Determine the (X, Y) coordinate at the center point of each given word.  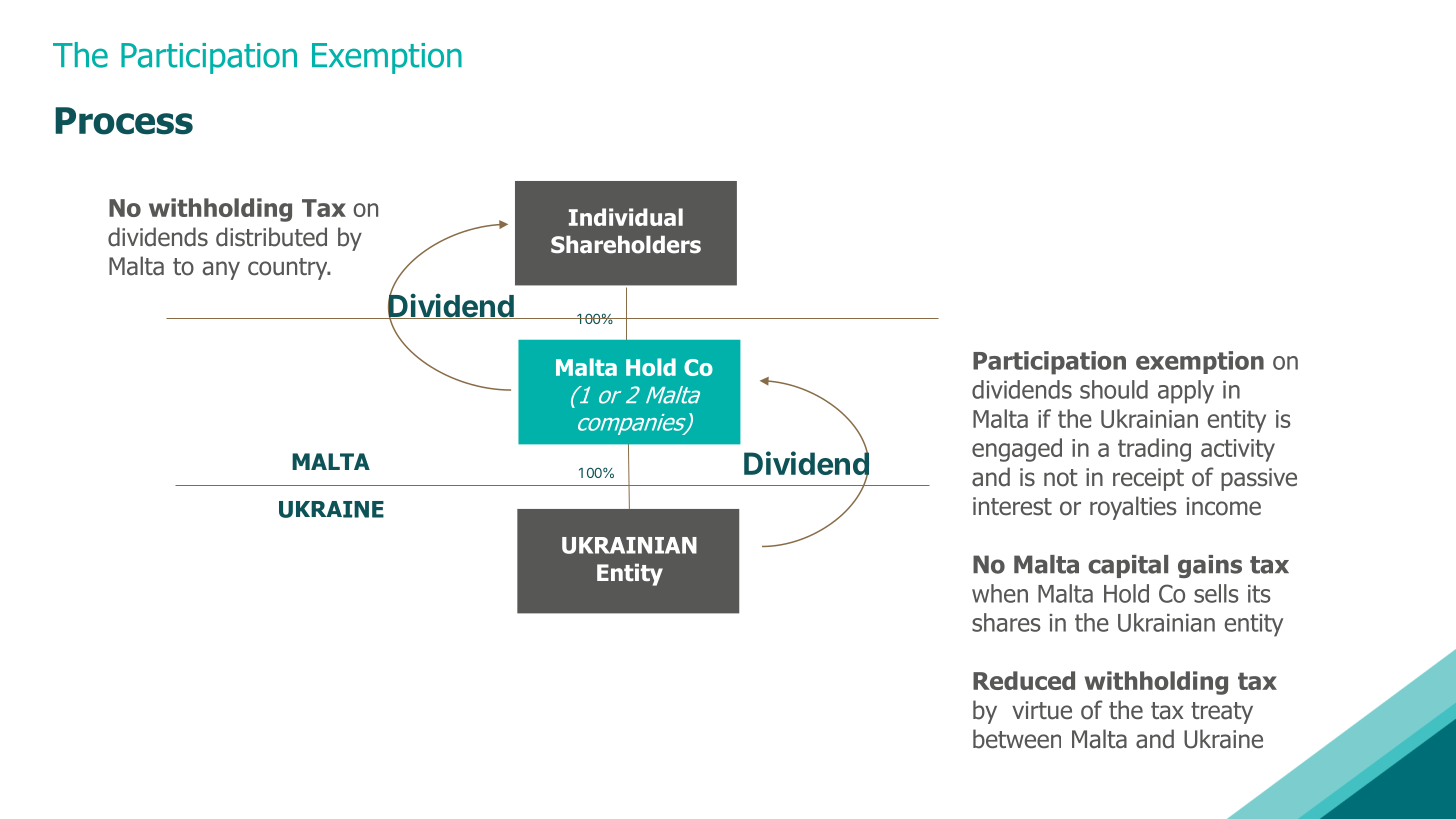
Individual (626, 217)
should (1114, 389)
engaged (1017, 450)
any (221, 270)
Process (124, 121)
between (1017, 739)
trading (1154, 450)
